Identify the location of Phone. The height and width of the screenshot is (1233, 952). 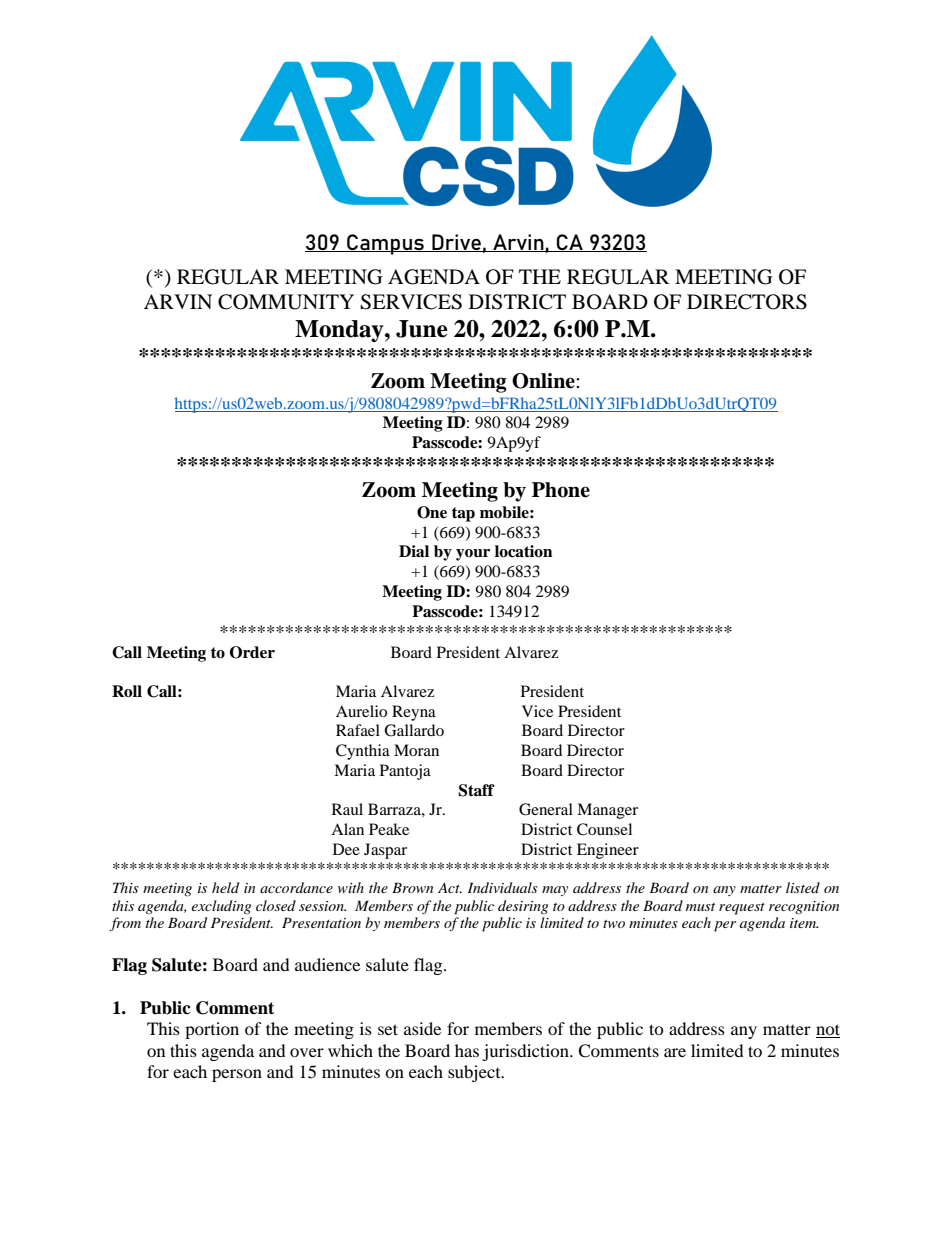
(561, 490).
